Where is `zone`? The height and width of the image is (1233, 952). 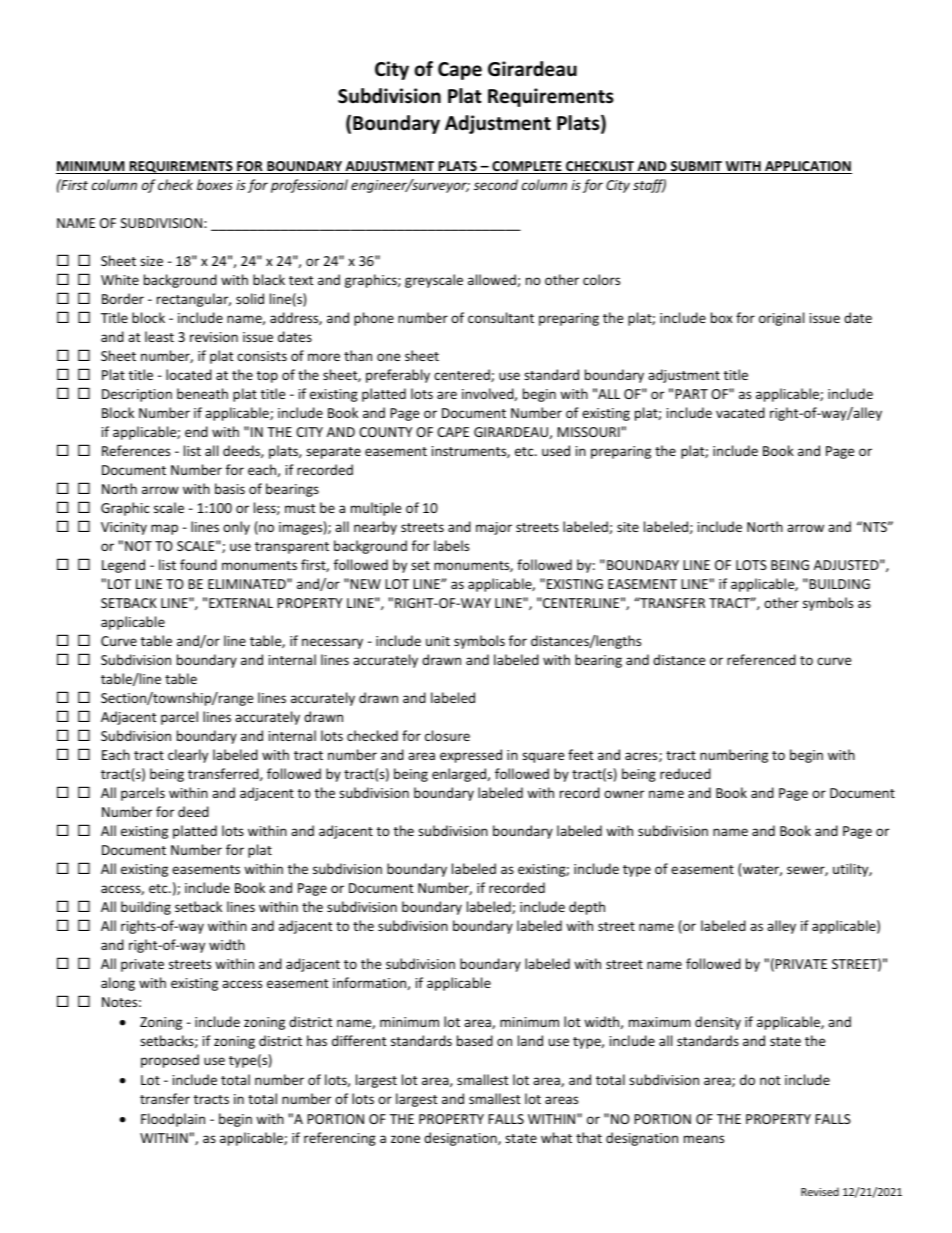 zone is located at coordinates (405, 1139).
